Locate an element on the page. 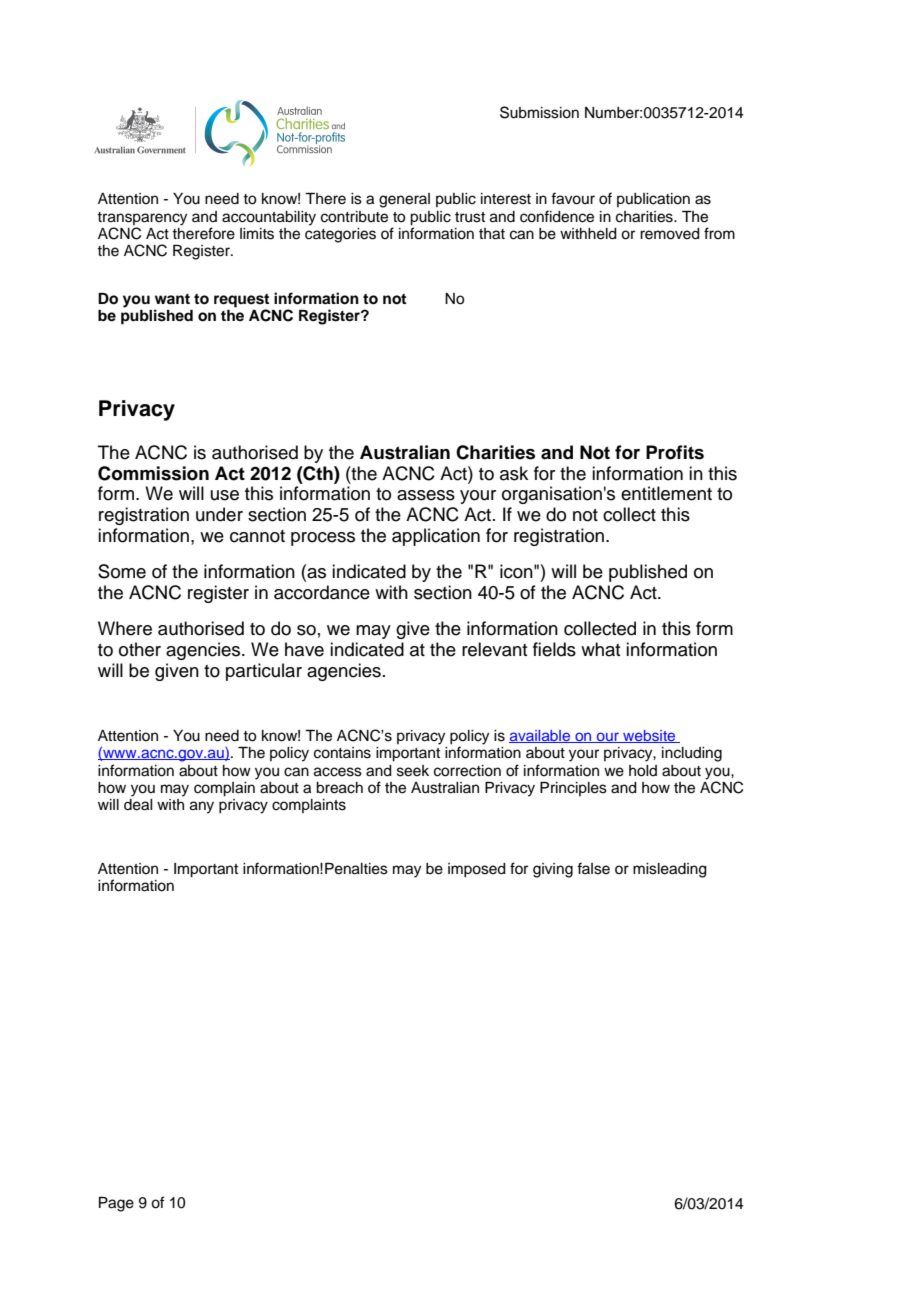  what is located at coordinates (600, 649).
